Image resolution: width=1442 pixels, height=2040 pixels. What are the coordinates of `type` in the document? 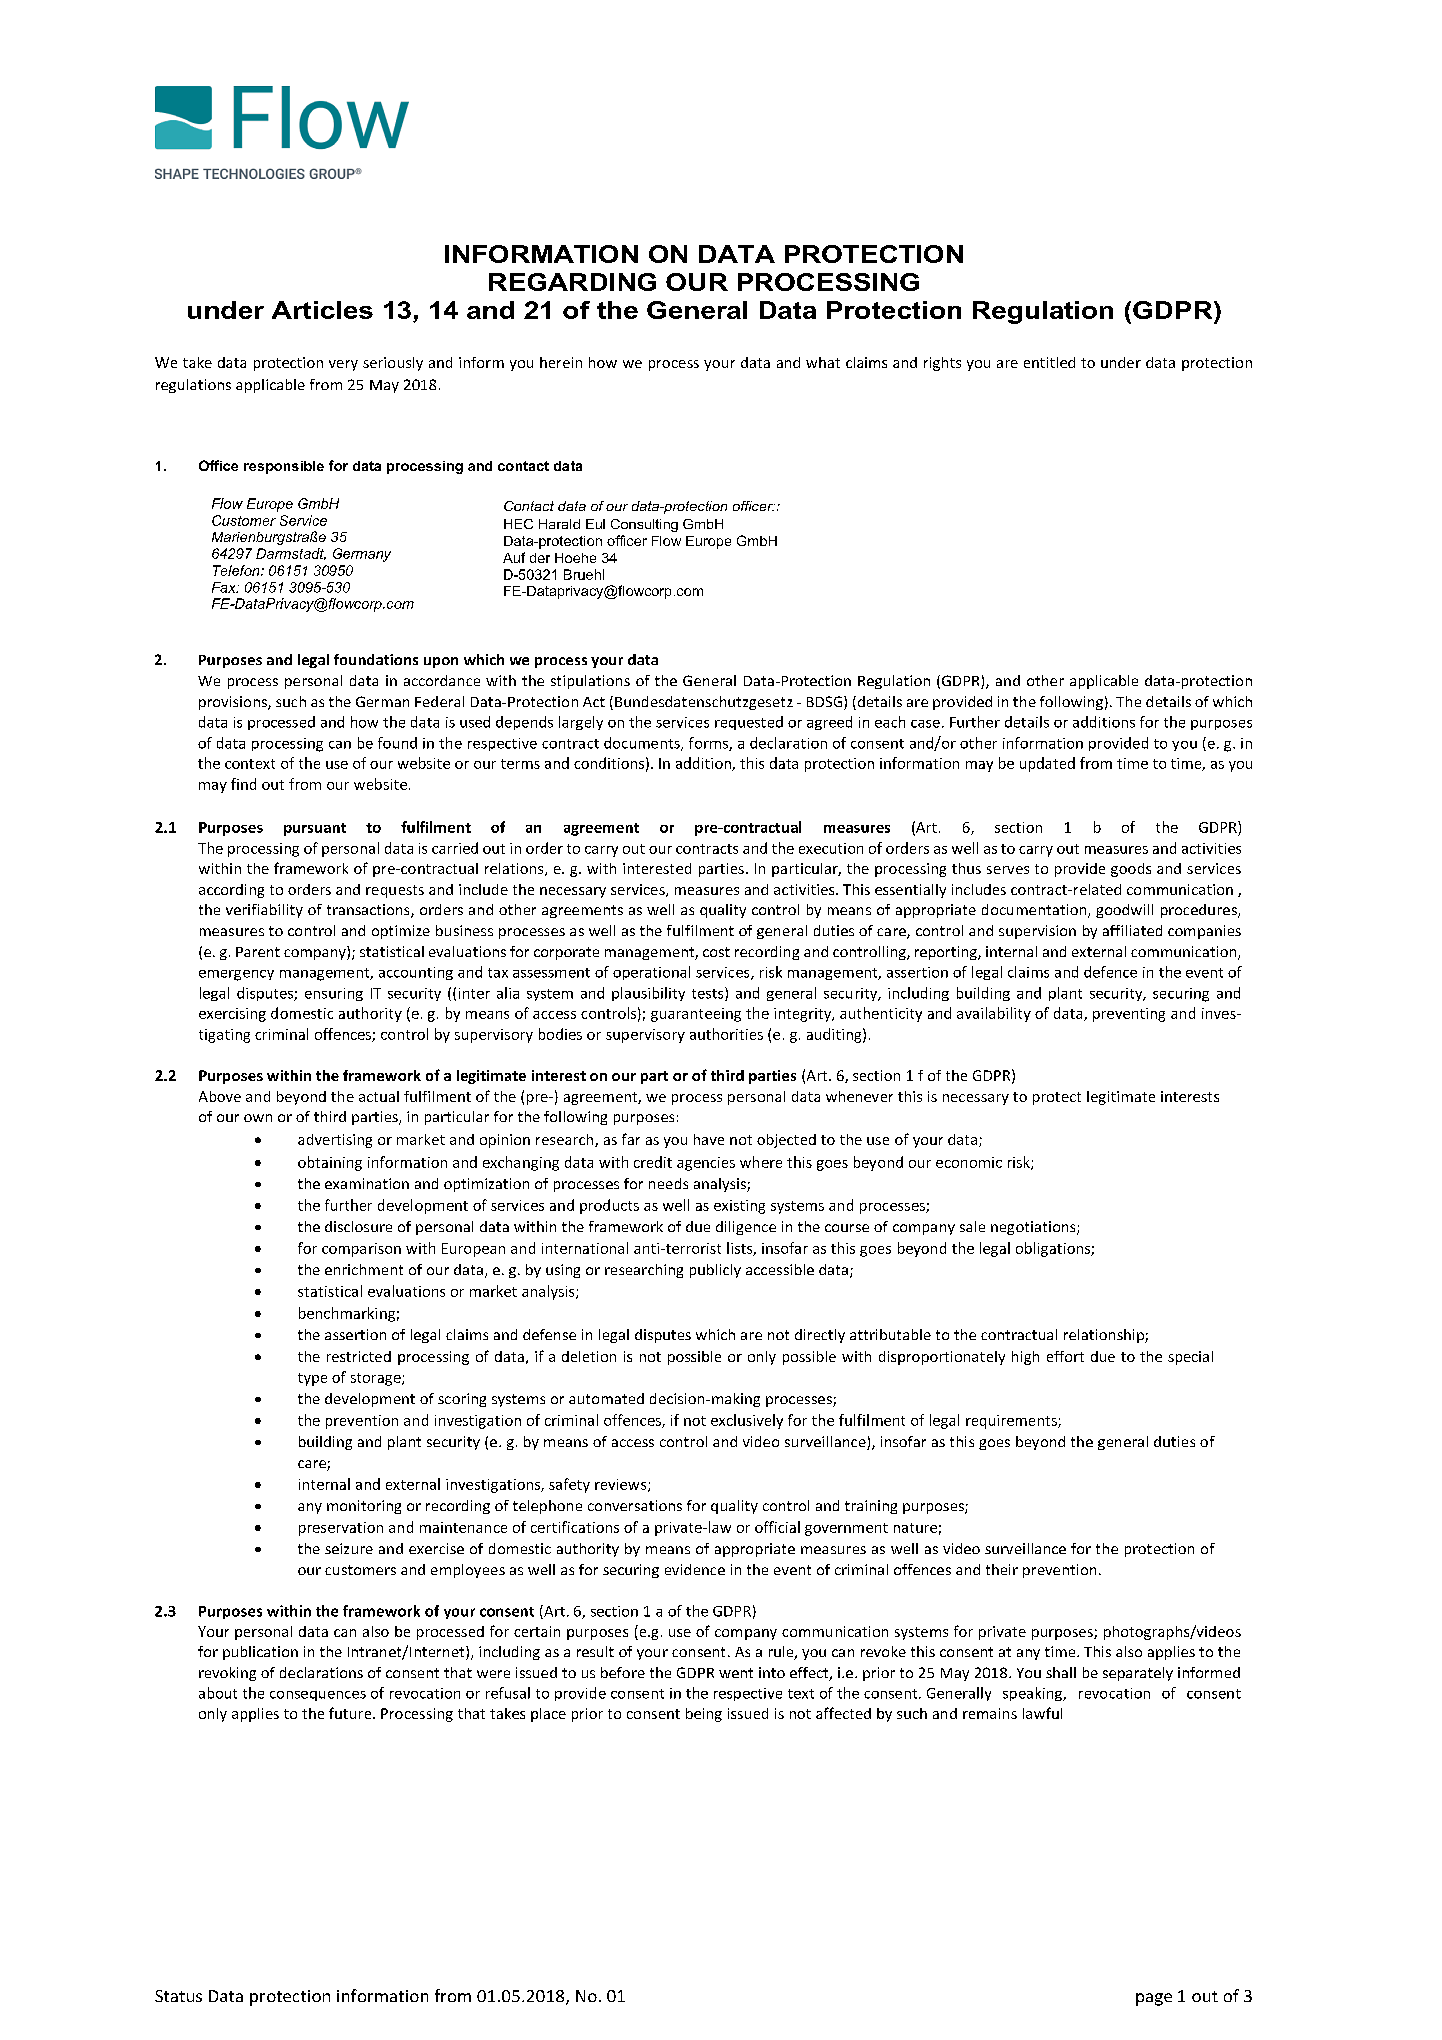 It's located at (312, 1379).
